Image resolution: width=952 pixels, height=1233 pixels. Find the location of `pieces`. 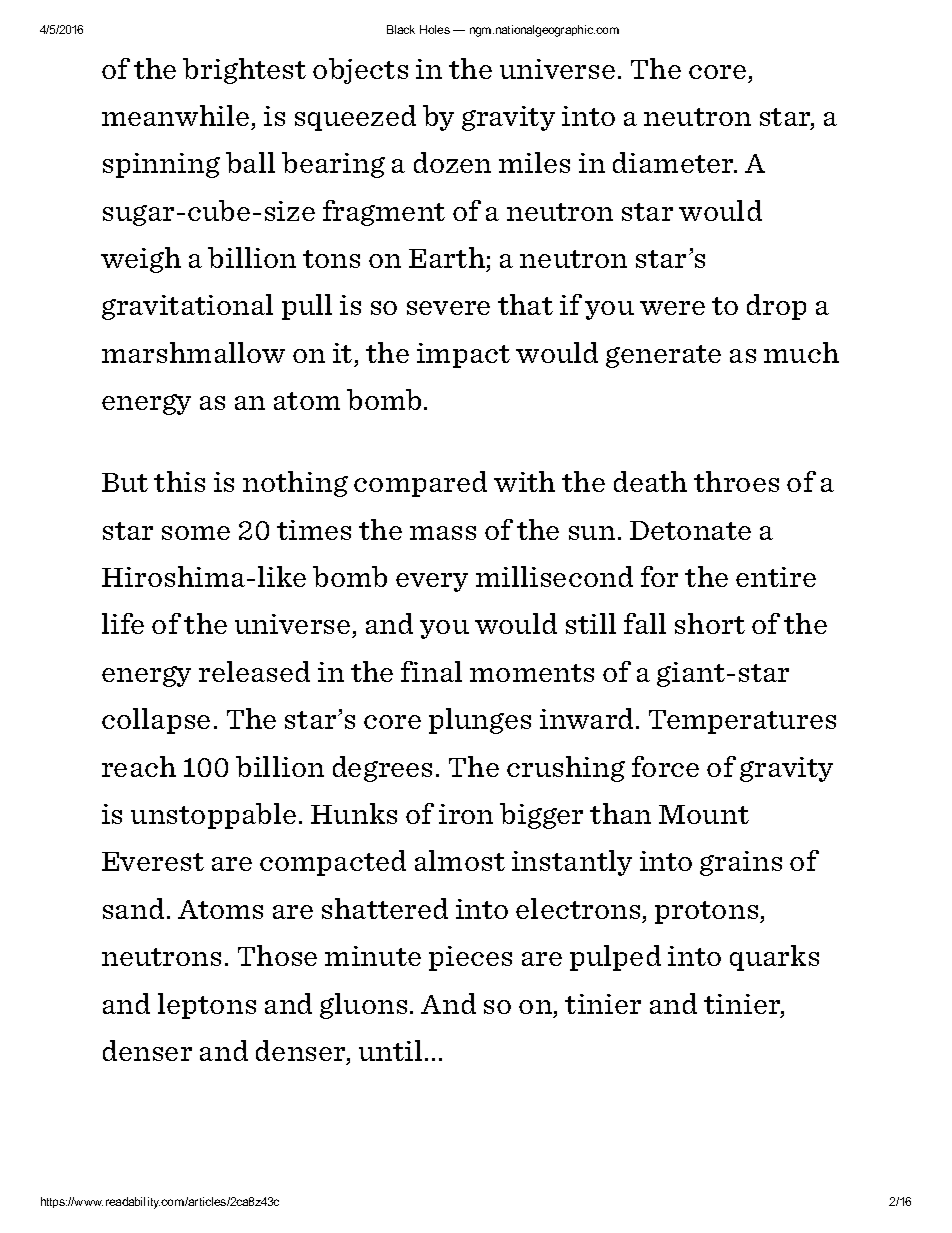

pieces is located at coordinates (470, 958).
